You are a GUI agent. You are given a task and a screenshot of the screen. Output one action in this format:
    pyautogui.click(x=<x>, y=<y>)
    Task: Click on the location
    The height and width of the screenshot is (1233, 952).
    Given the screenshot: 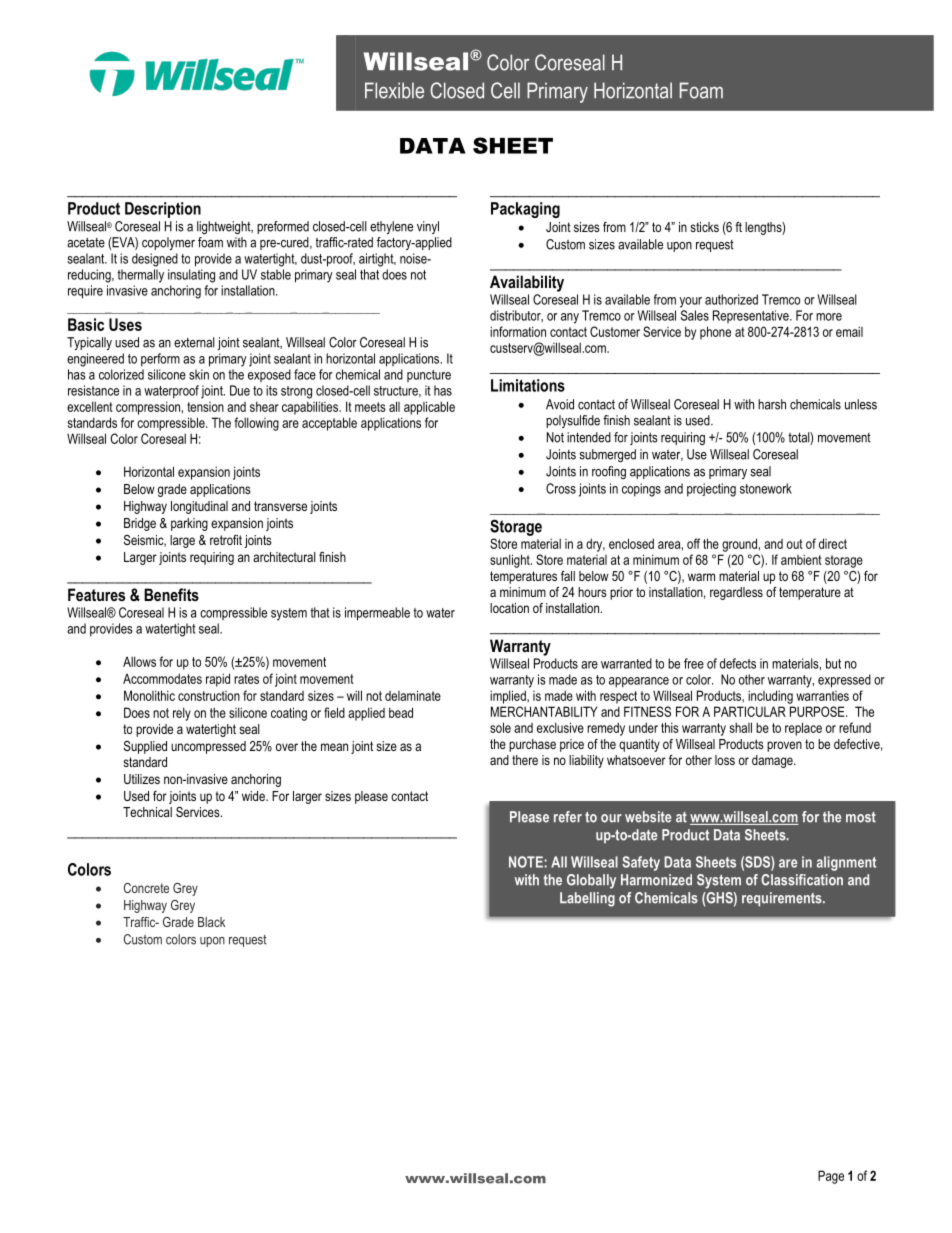 What is the action you would take?
    pyautogui.click(x=509, y=608)
